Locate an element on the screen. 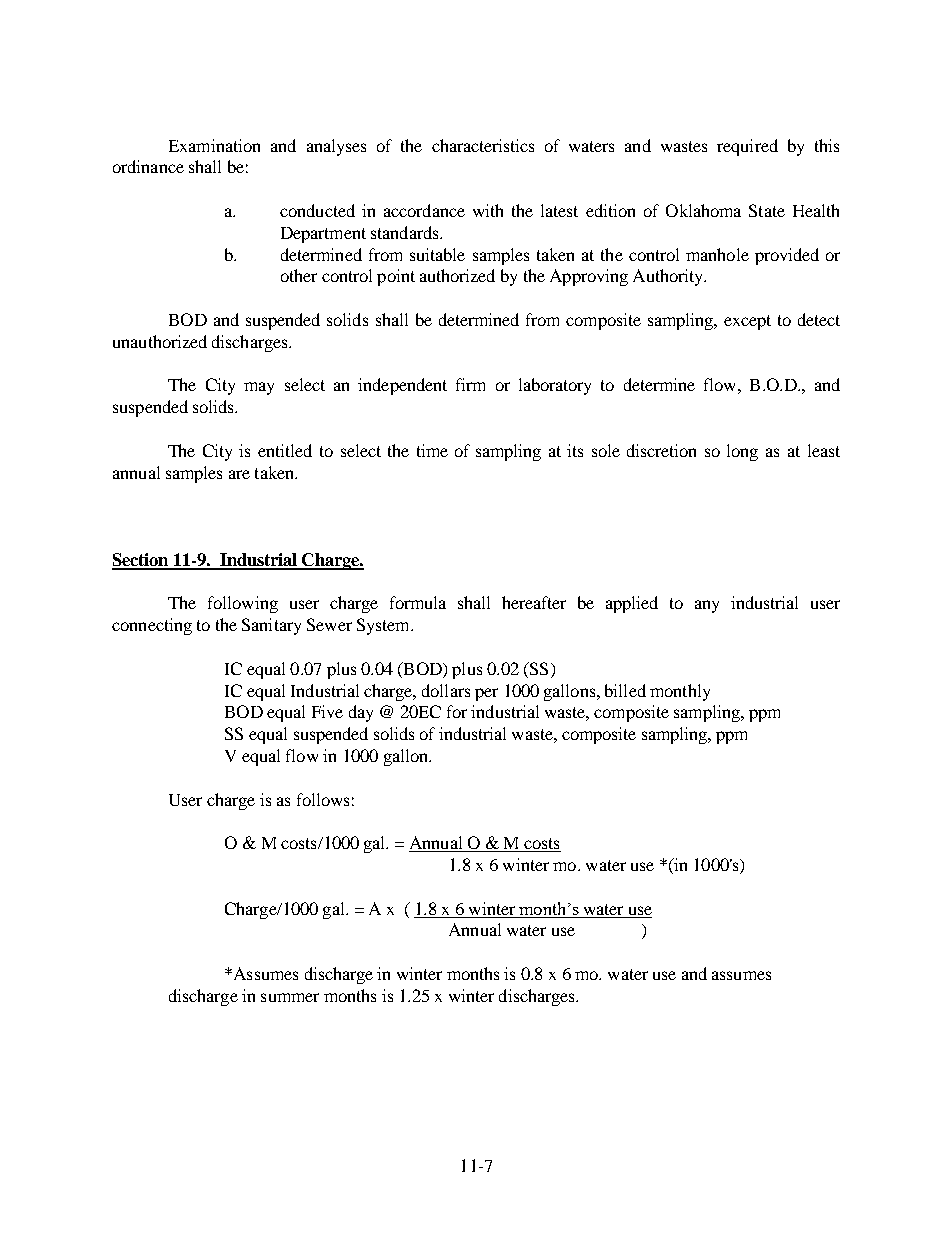 This screenshot has height=1233, width=952. billed is located at coordinates (625, 690).
